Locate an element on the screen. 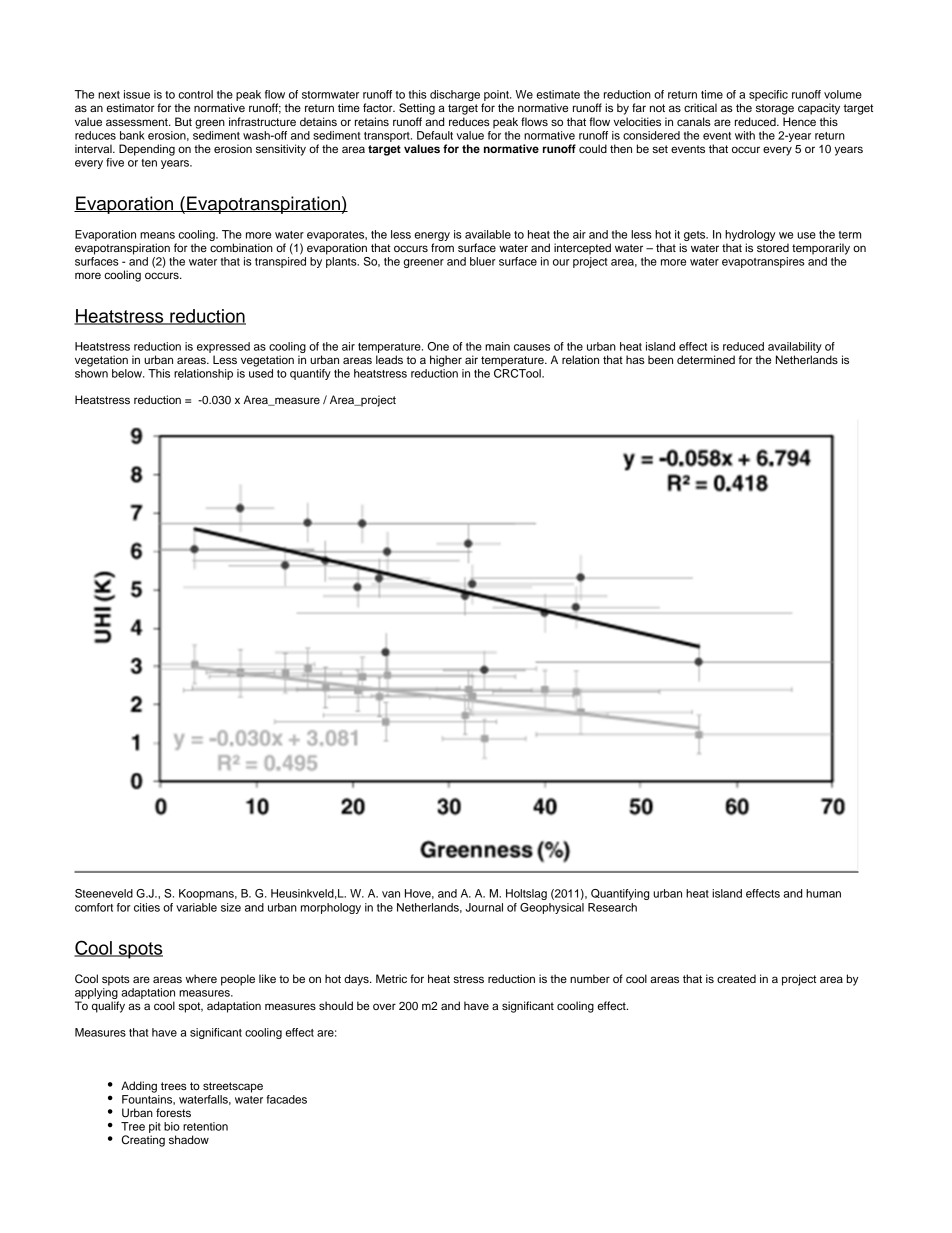  forests is located at coordinates (173, 1112).
